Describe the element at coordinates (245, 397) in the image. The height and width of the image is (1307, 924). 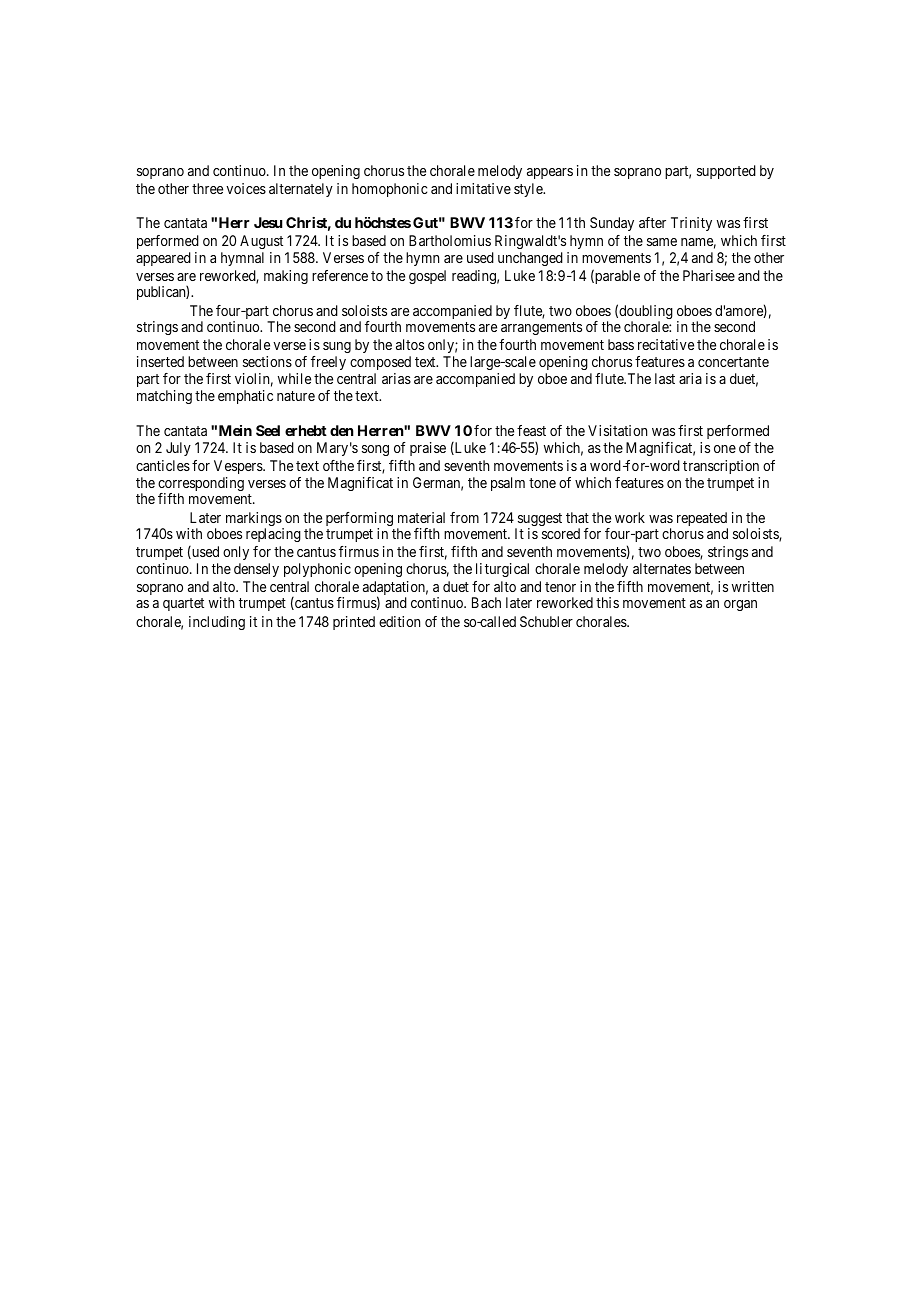
I see `emphatic` at that location.
